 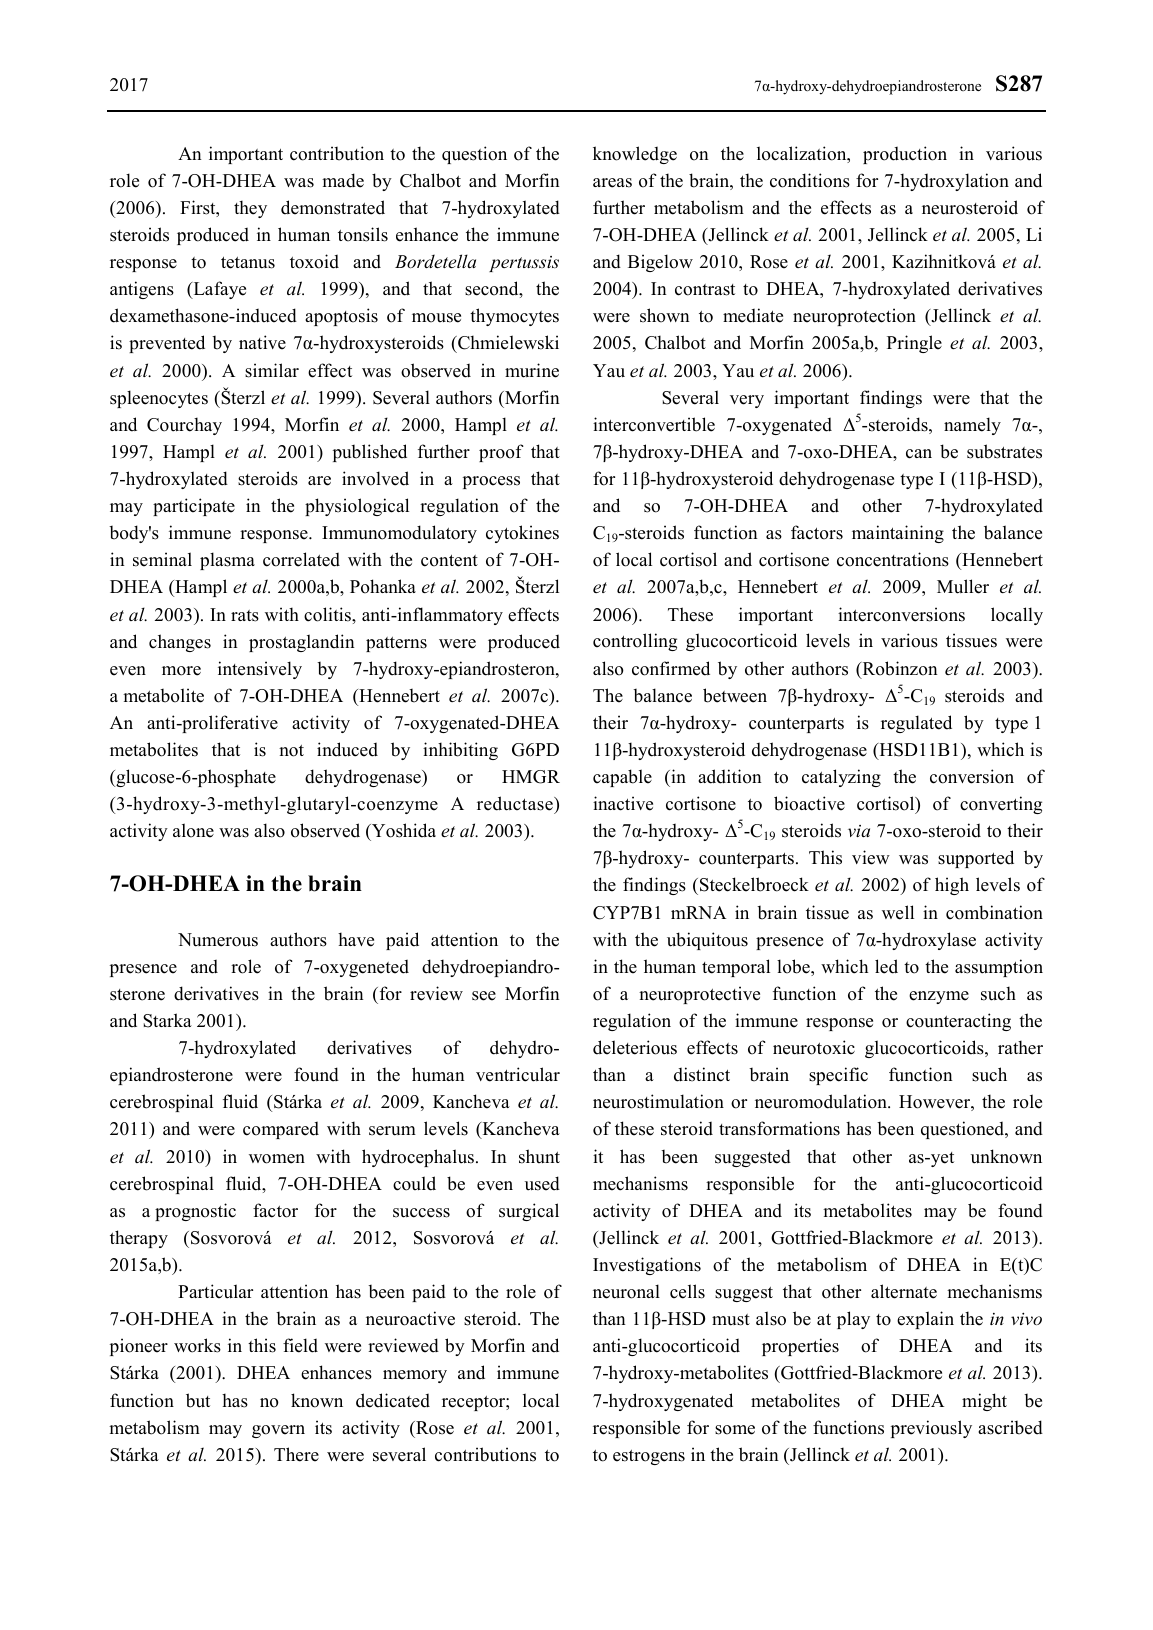 I want to click on counteracting, so click(x=958, y=1022).
